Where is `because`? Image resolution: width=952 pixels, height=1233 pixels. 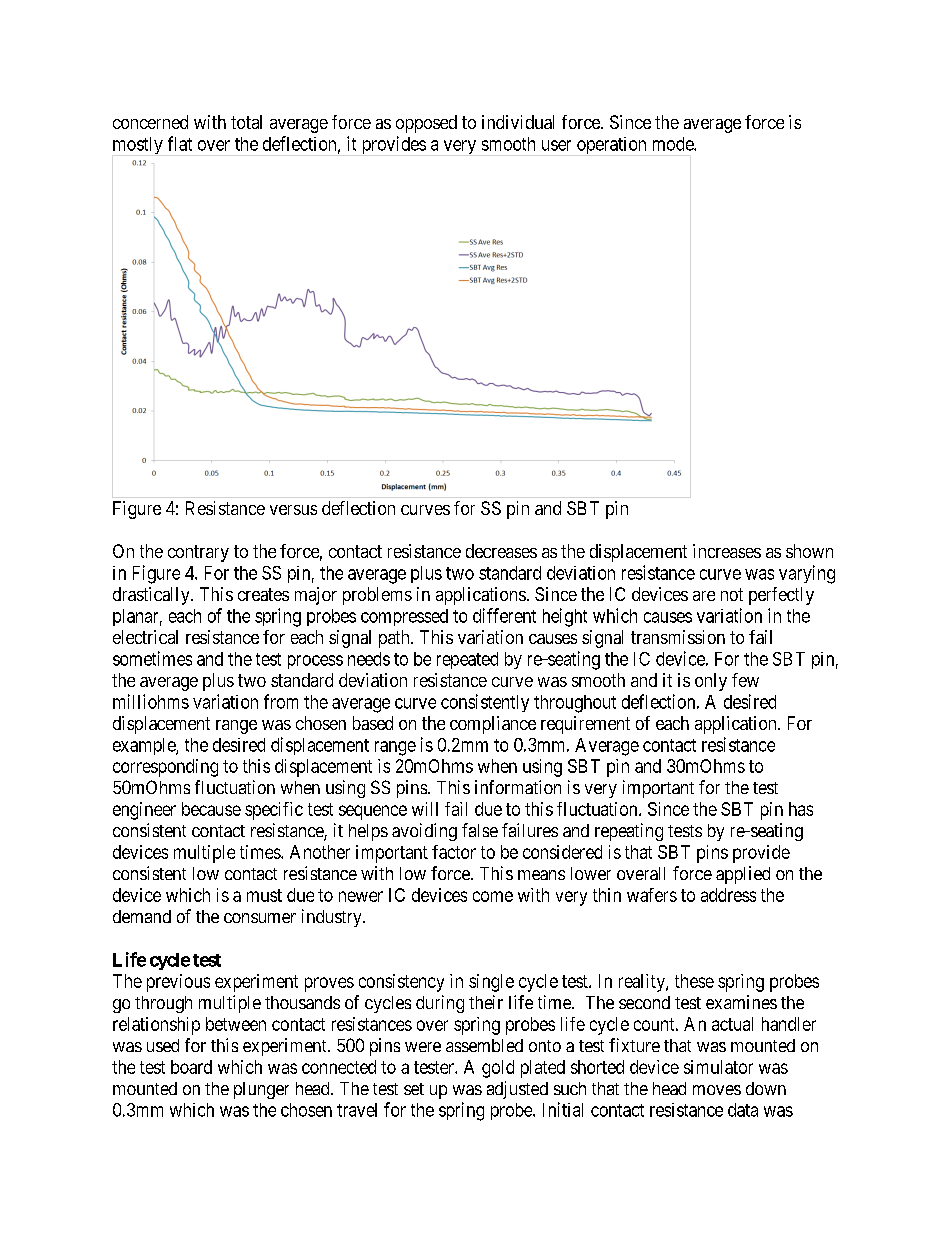 because is located at coordinates (211, 809).
